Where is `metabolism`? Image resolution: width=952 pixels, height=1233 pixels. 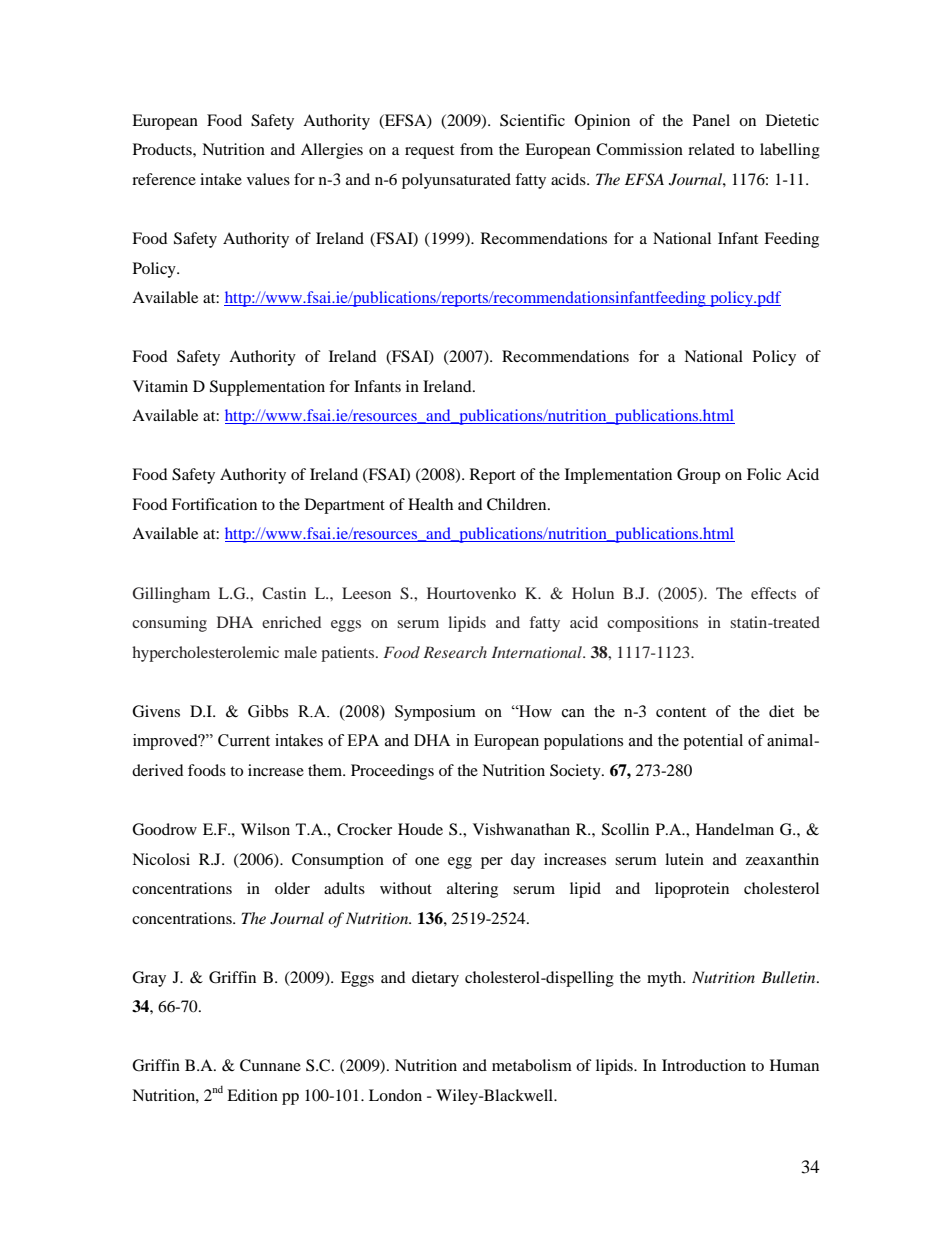 metabolism is located at coordinates (532, 1065).
